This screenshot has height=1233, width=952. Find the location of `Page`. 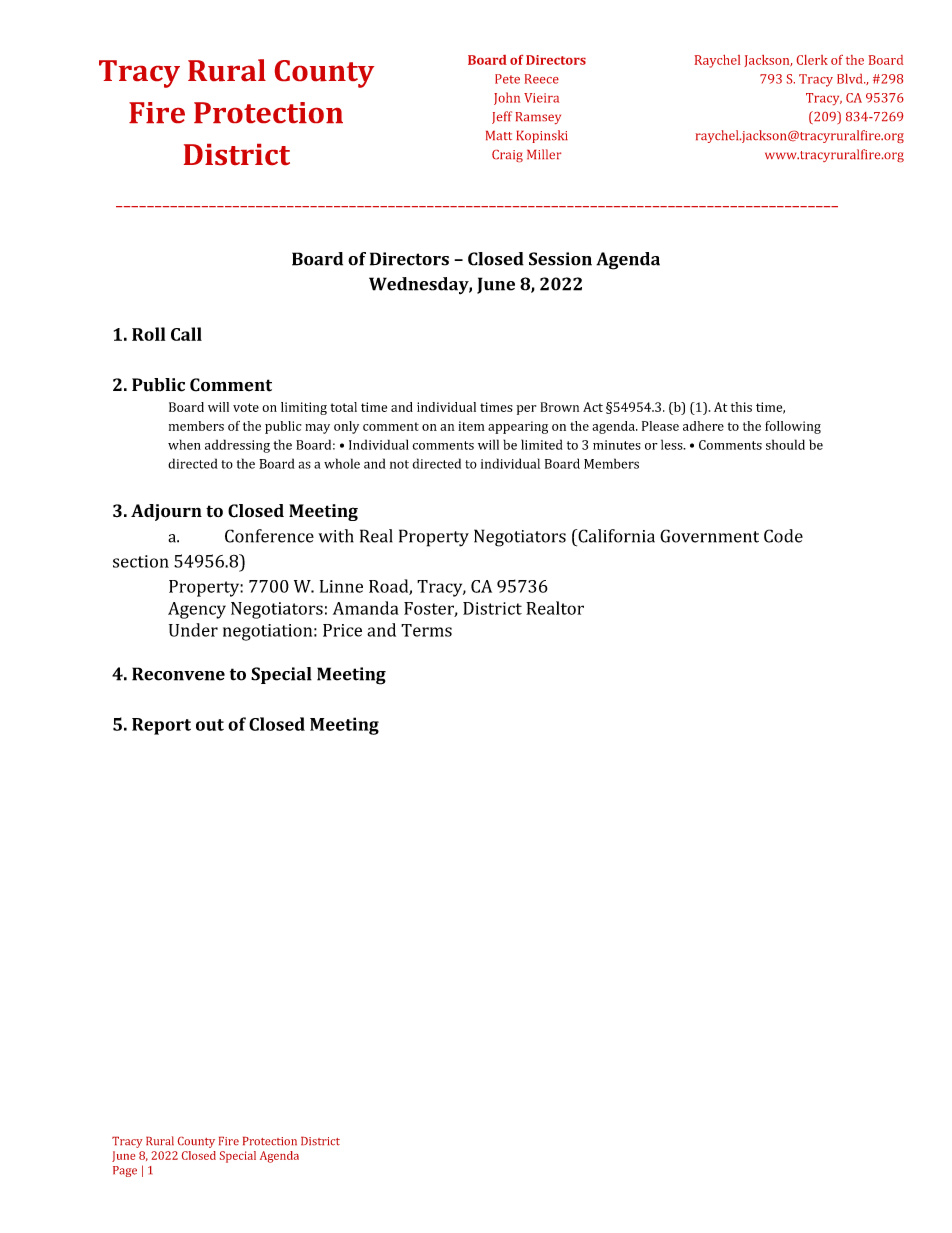

Page is located at coordinates (125, 1171).
